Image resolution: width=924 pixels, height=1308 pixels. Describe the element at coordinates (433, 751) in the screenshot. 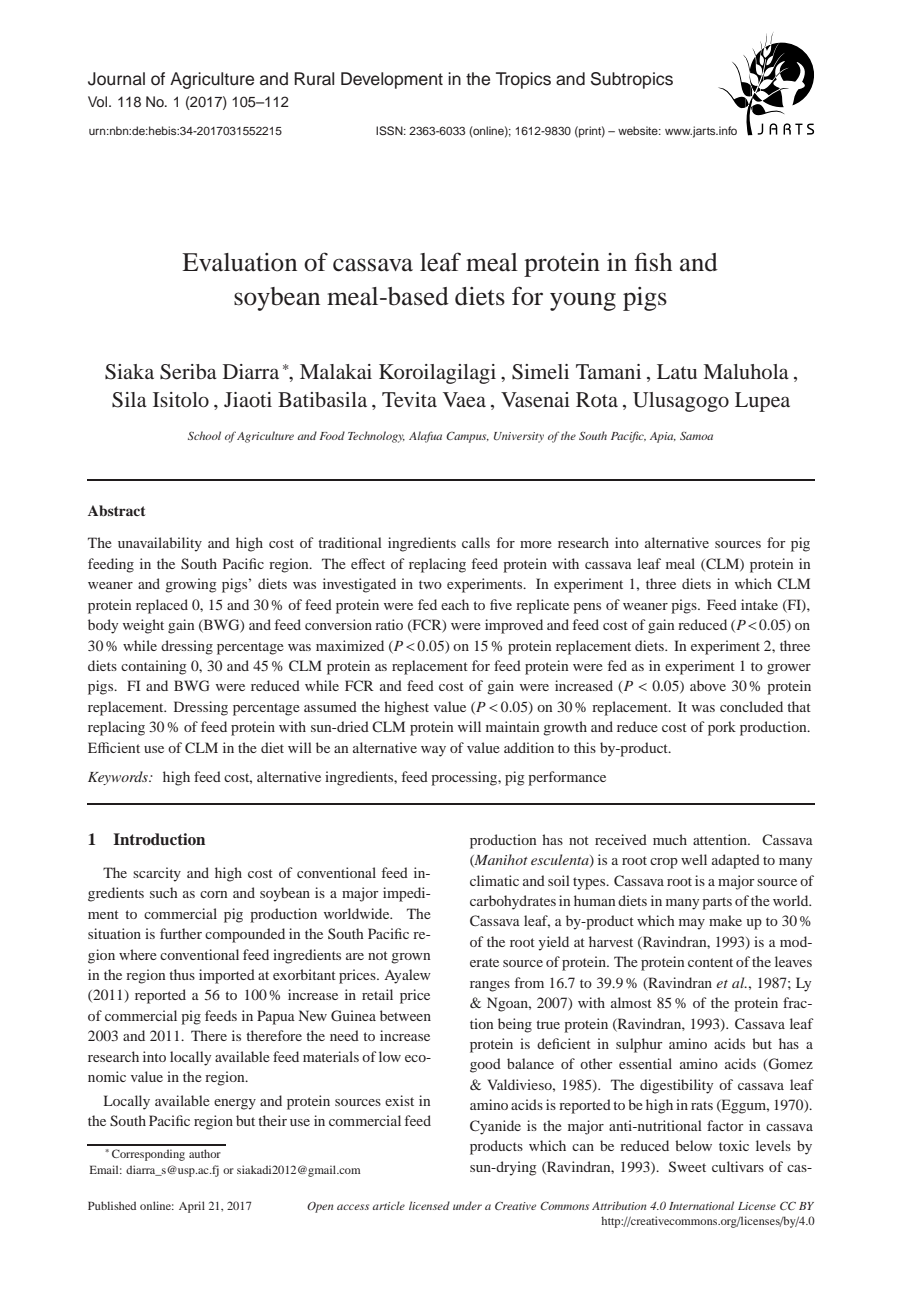

I see `way` at that location.
